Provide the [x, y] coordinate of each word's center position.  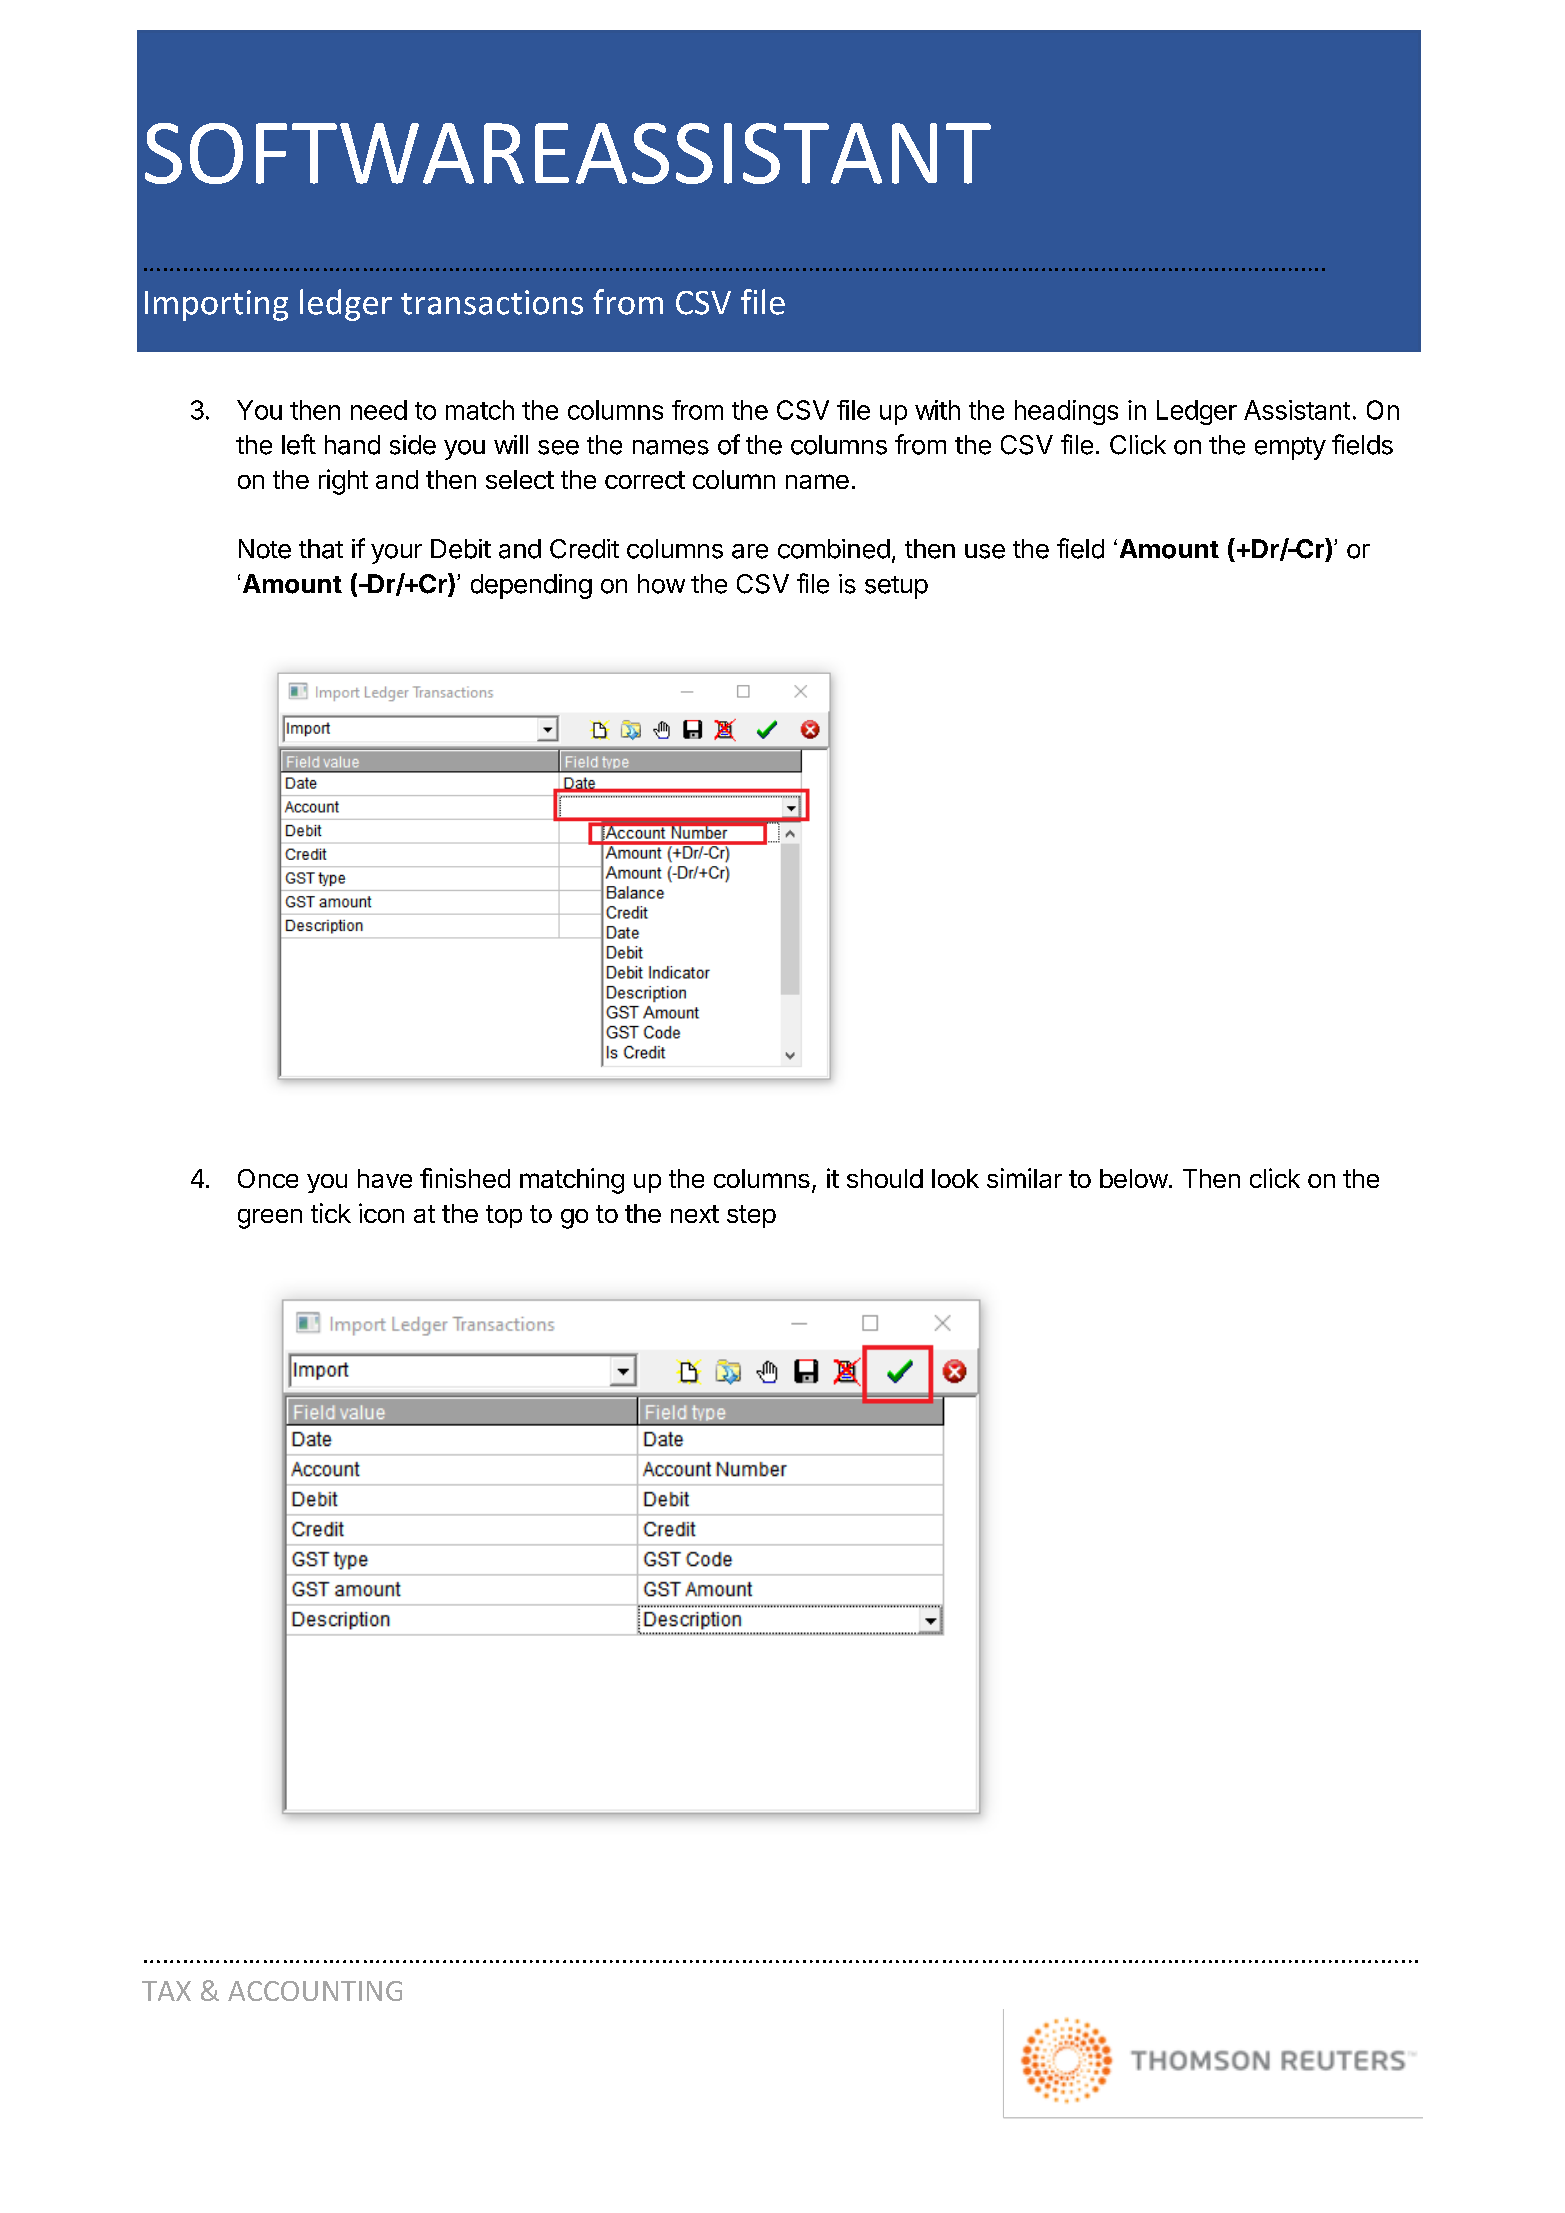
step [751, 1216]
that [321, 549]
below [1134, 1178]
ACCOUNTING [315, 1991]
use [985, 551]
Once [268, 1178]
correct [645, 480]
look [955, 1178]
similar [1024, 1178]
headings [1066, 412]
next [695, 1214]
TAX [166, 1991]
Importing [216, 305]
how [661, 584]
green [270, 1219]
